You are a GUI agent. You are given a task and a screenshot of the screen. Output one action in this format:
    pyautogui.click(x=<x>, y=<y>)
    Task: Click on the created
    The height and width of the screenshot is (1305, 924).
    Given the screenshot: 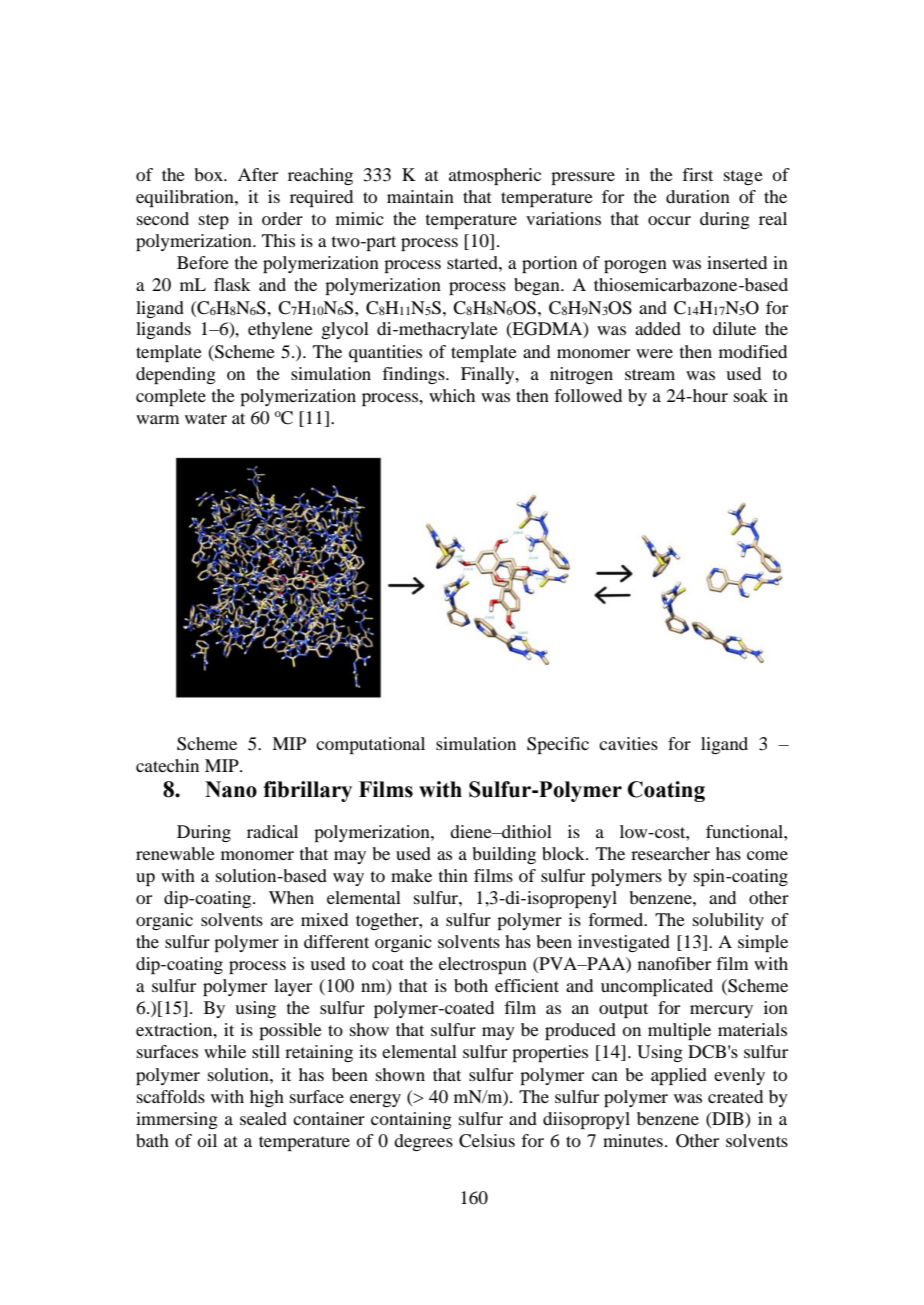 What is the action you would take?
    pyautogui.click(x=735, y=1096)
